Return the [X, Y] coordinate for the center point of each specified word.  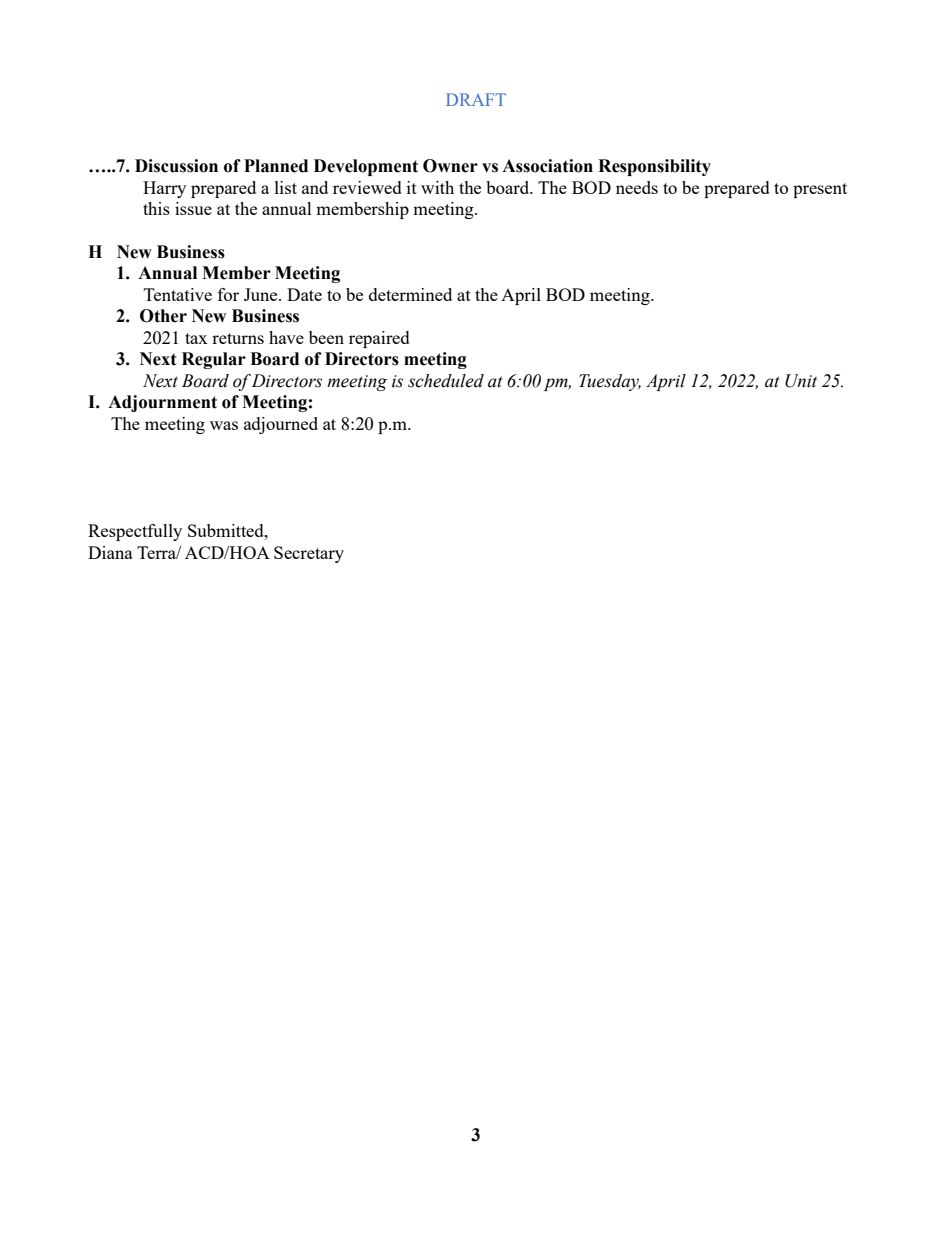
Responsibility [654, 167]
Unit [801, 381]
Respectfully [135, 532]
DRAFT [476, 99]
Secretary [309, 554]
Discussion [176, 166]
